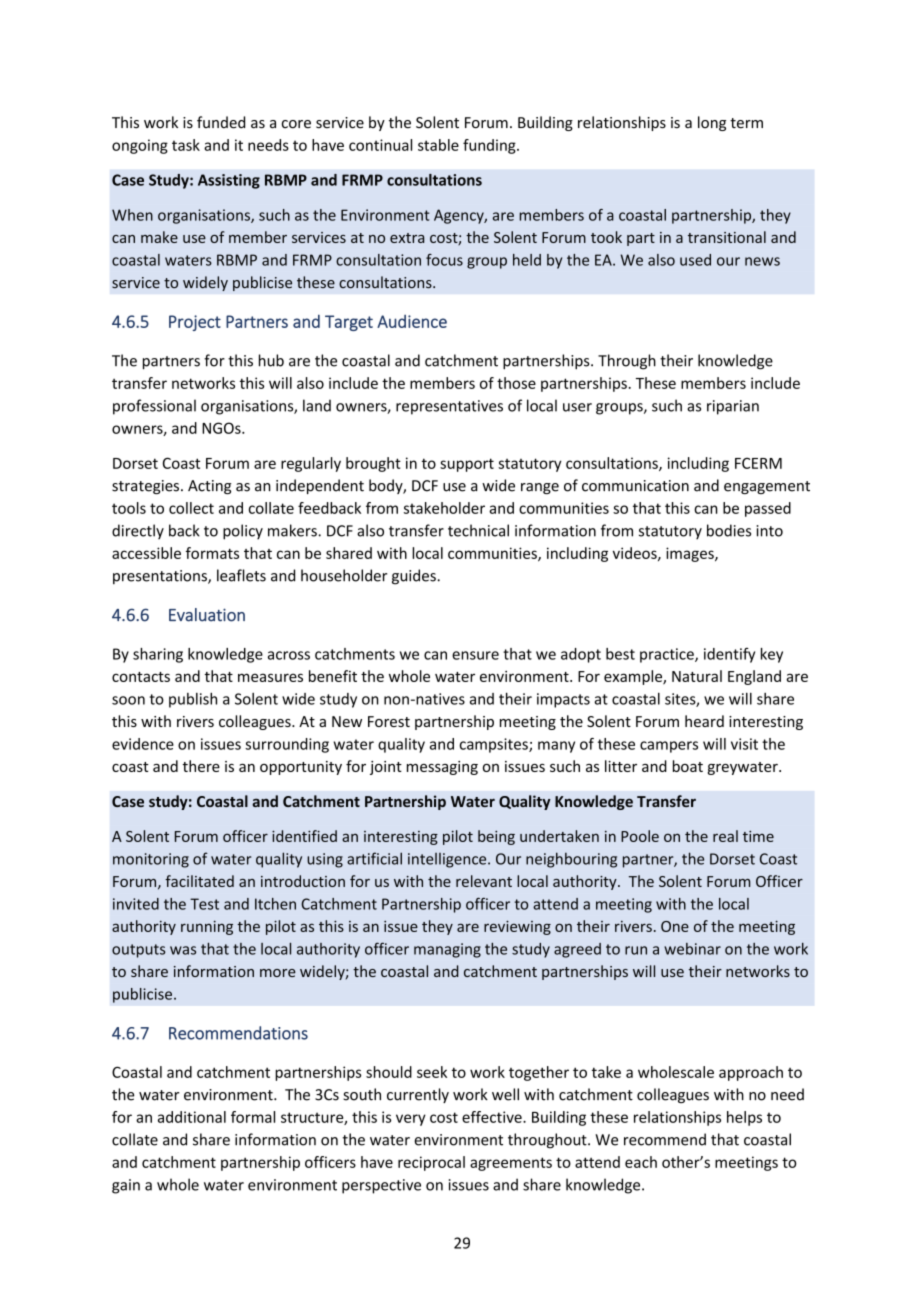 Image resolution: width=924 pixels, height=1308 pixels. Describe the element at coordinates (697, 676) in the screenshot. I see `Natural` at that location.
